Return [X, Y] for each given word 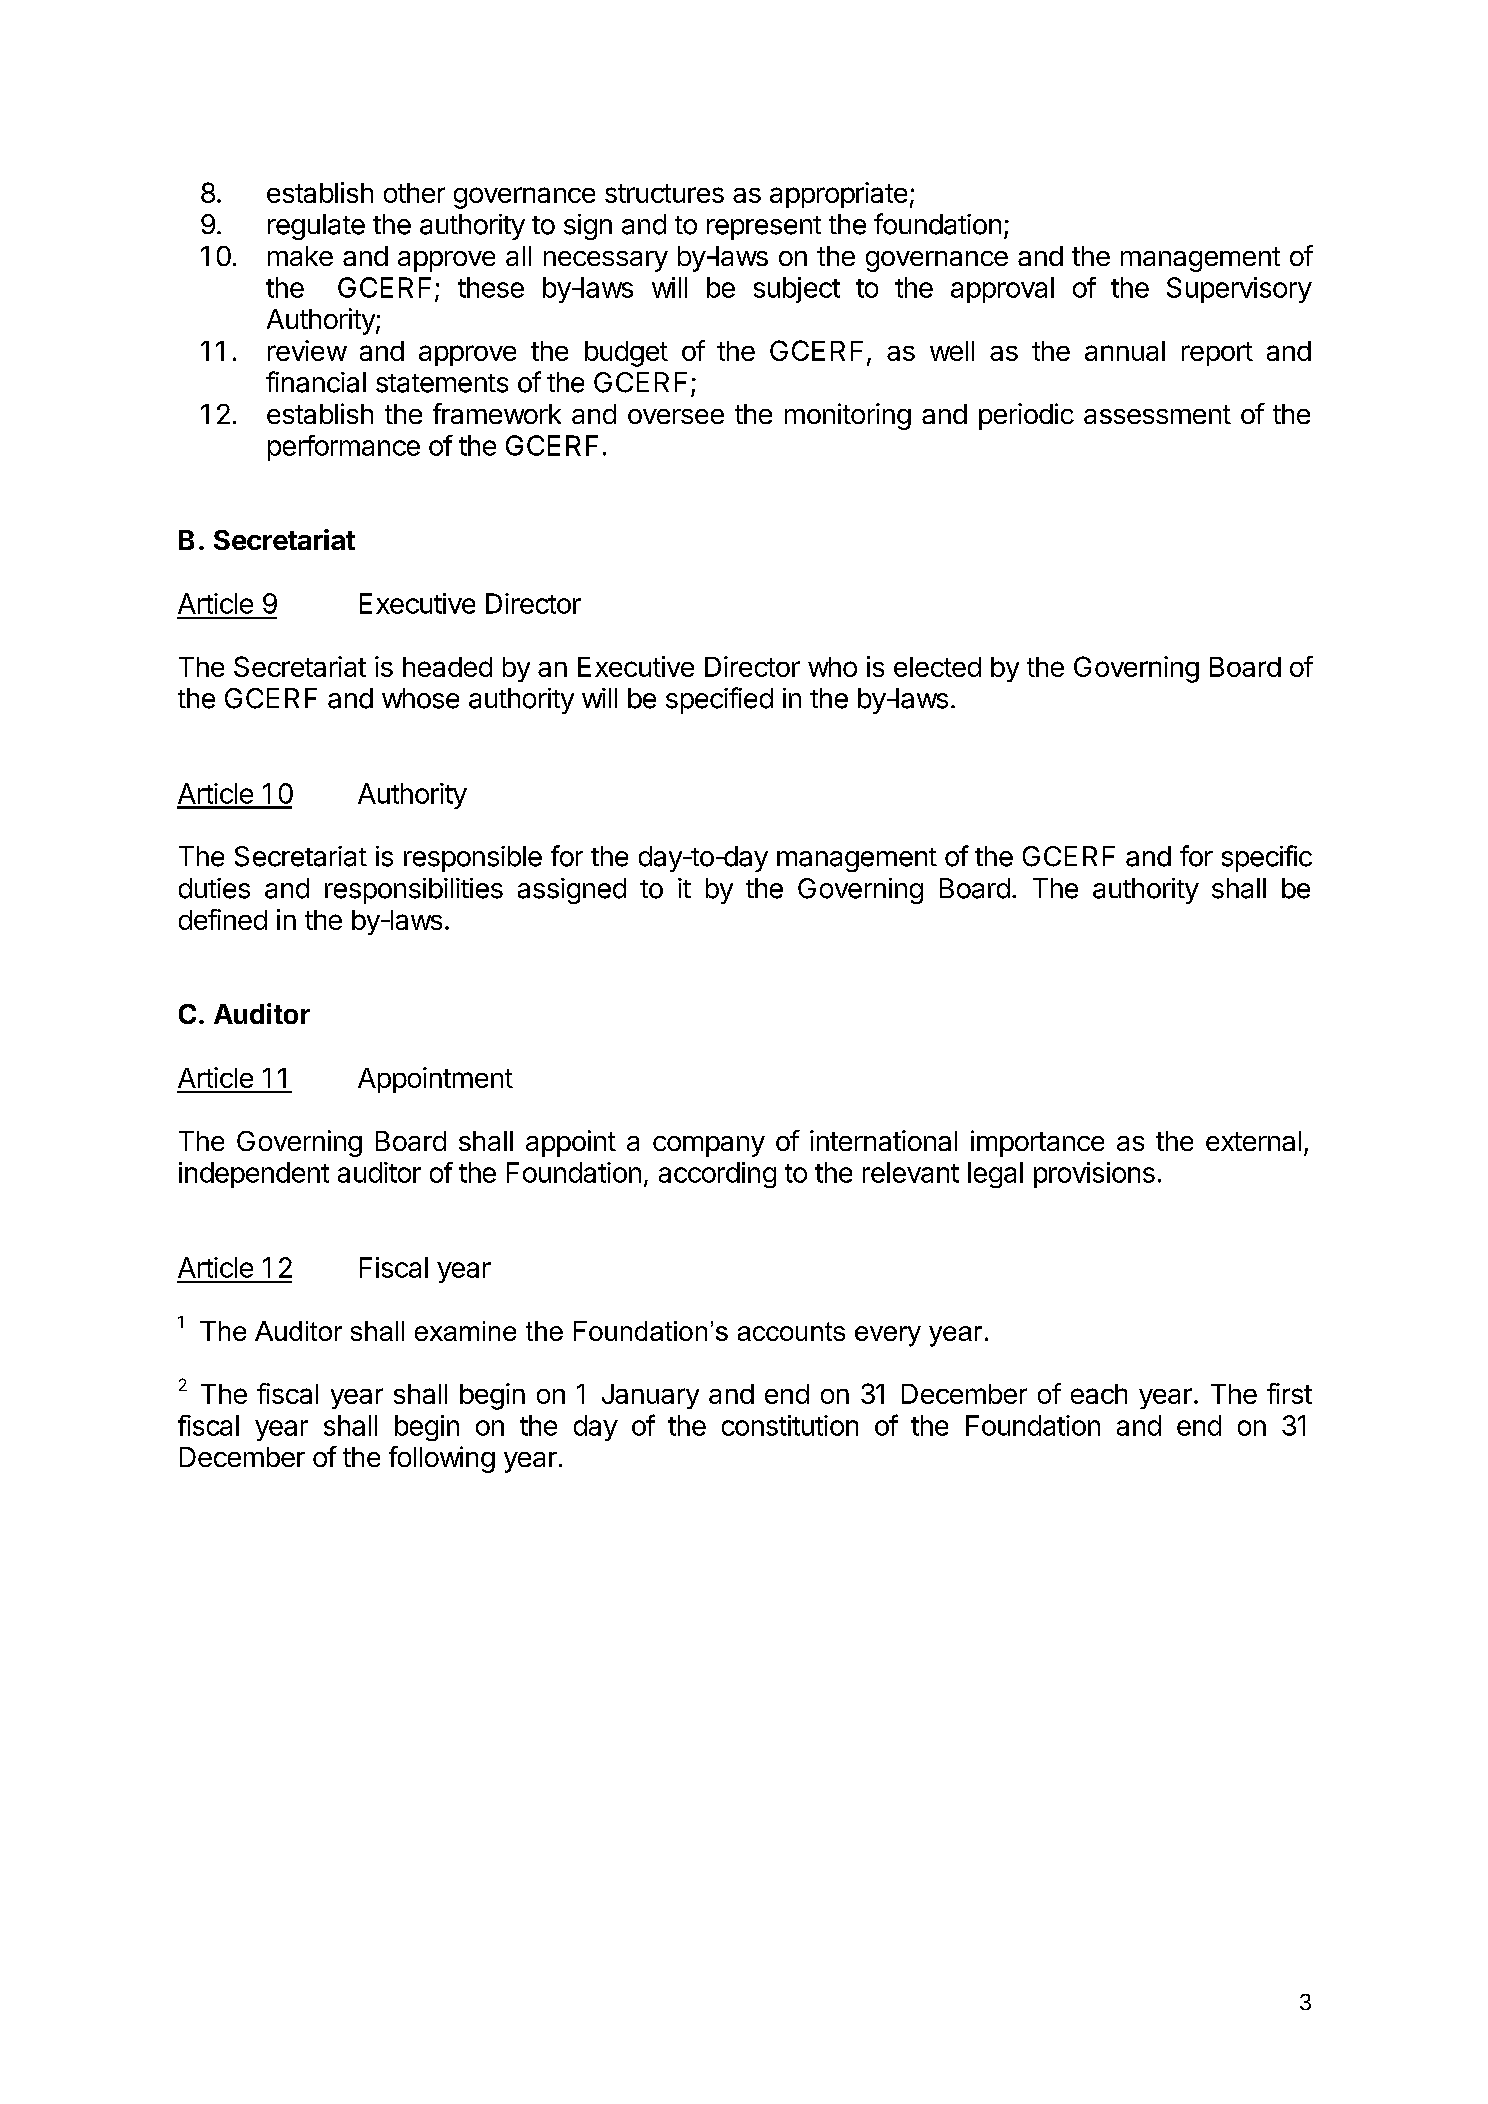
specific [1267, 858]
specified [719, 700]
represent [764, 228]
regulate [316, 227]
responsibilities [414, 891]
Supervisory [1239, 290]
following [442, 1459]
